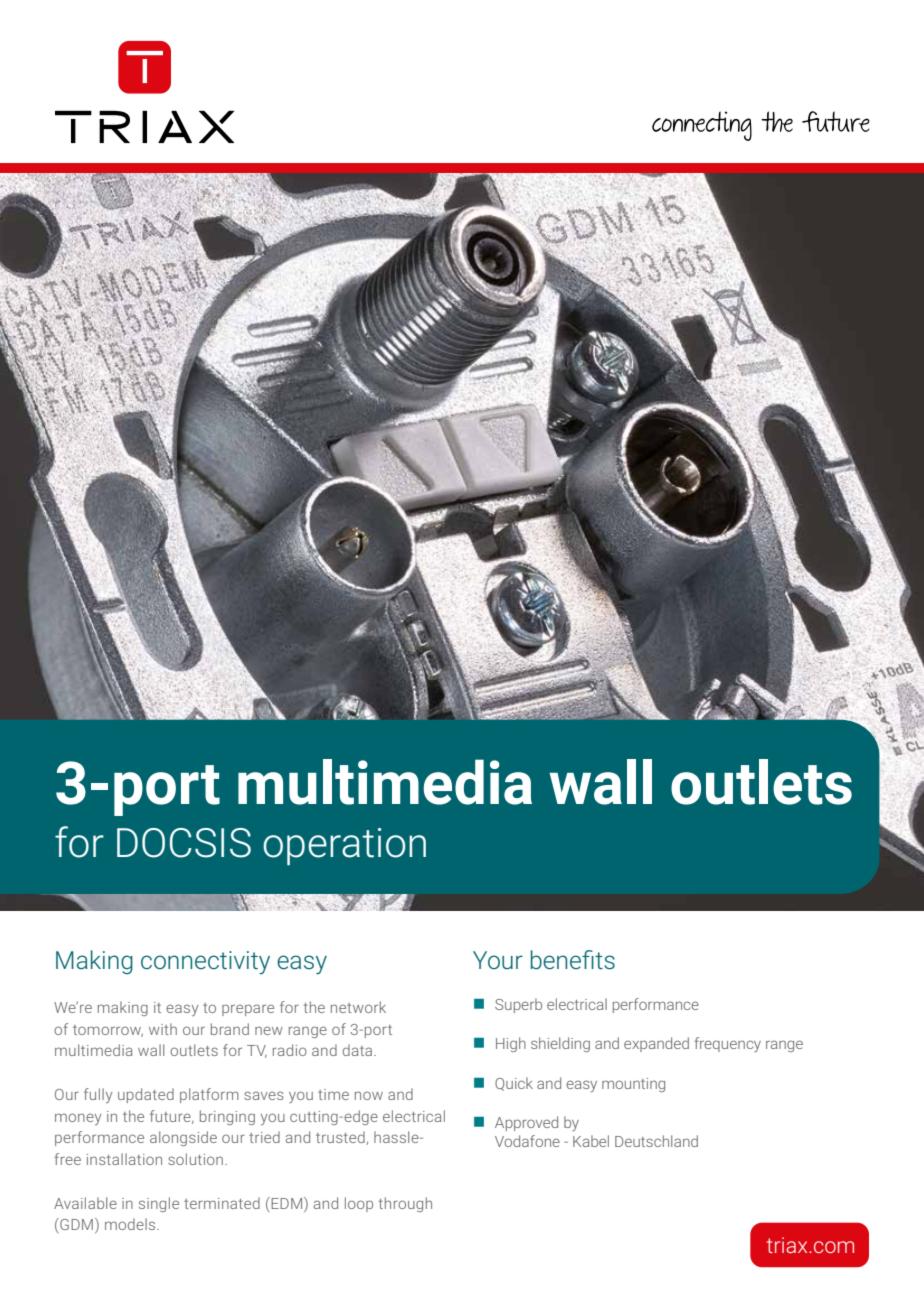  What do you see at coordinates (344, 846) in the screenshot?
I see `operation` at bounding box center [344, 846].
